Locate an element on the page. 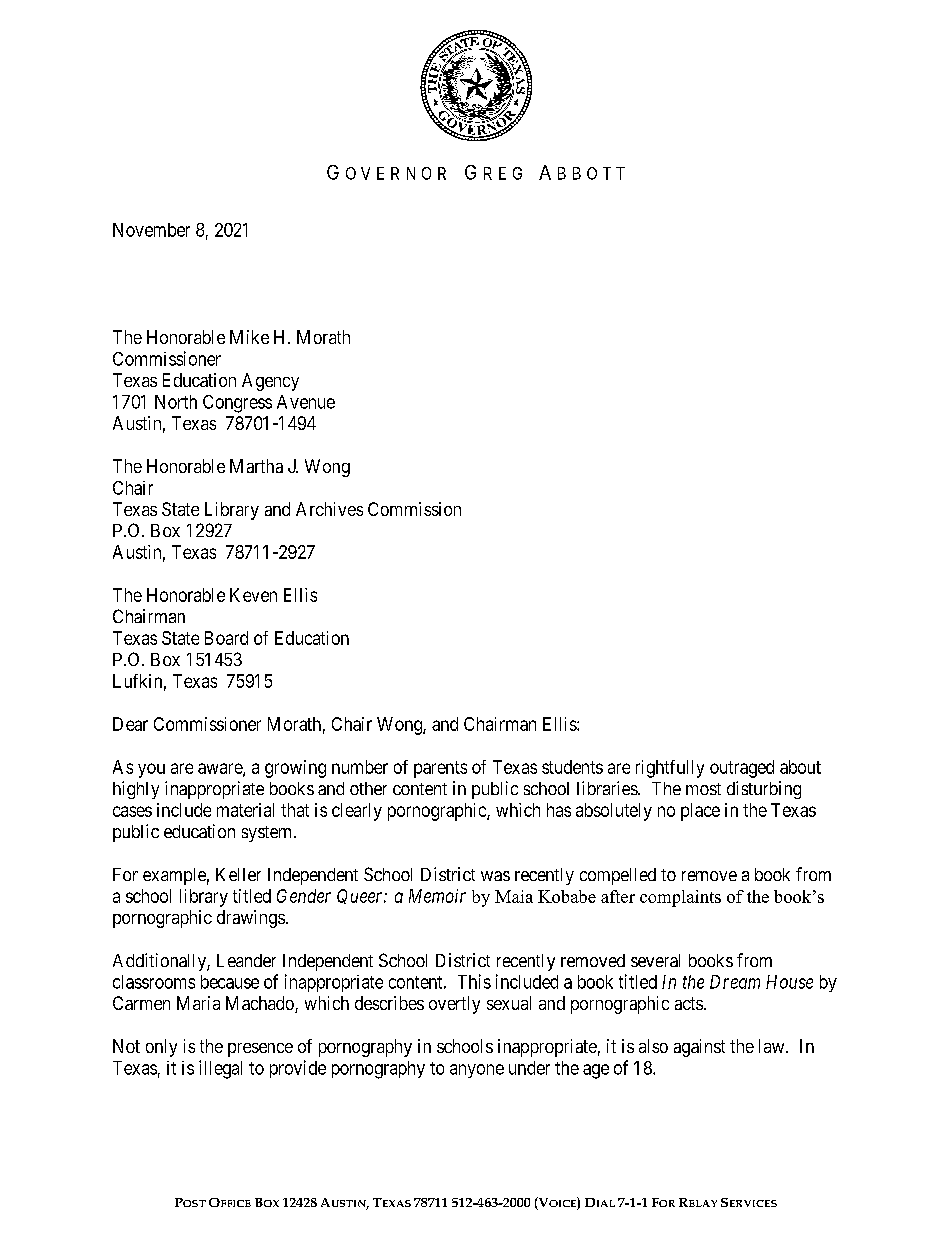 The width and height of the page is (952, 1233). illegal is located at coordinates (220, 1069).
